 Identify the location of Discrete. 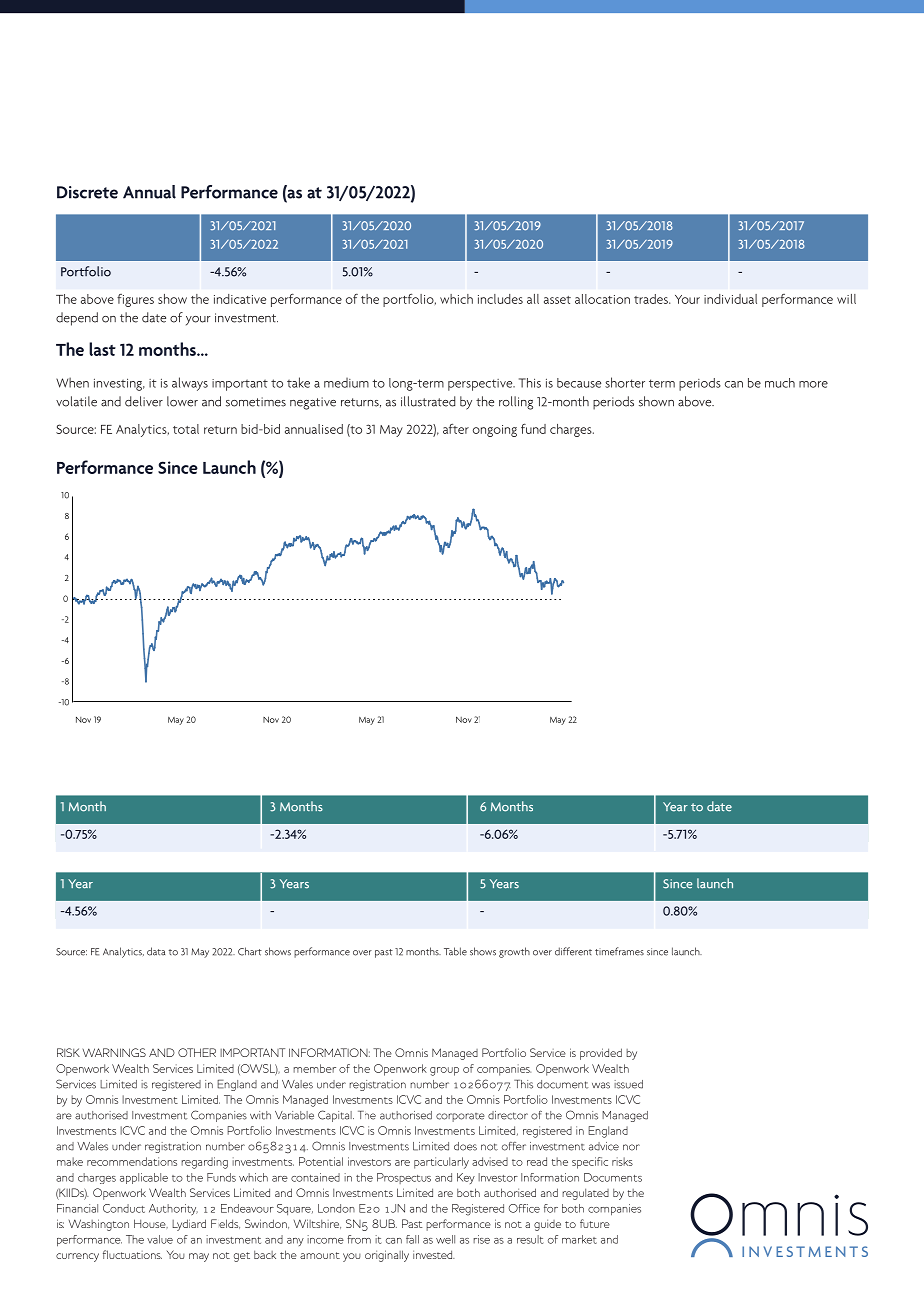
(87, 192).
